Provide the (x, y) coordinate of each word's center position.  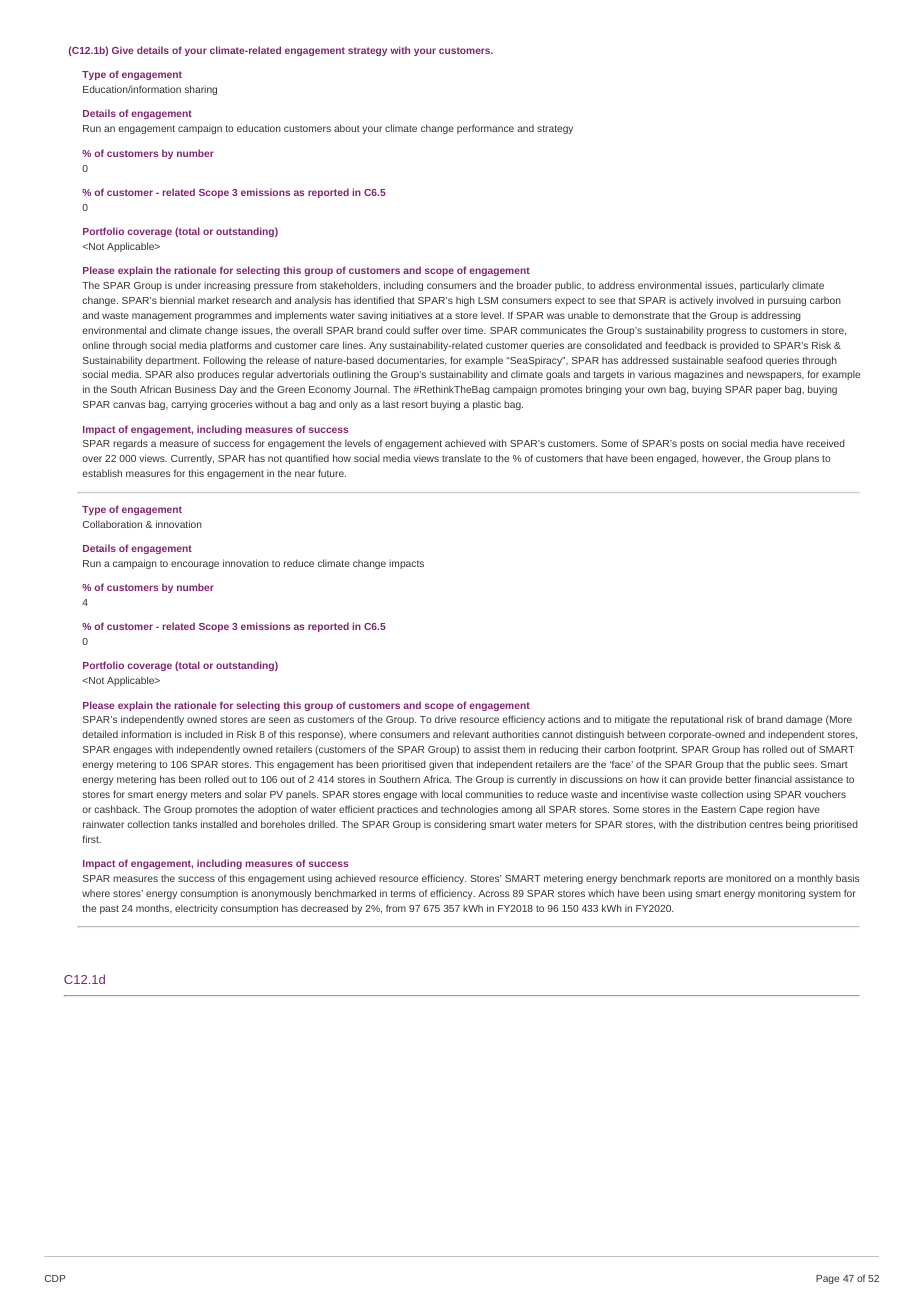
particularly (764, 286)
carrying (189, 405)
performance (485, 129)
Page (827, 1279)
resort (415, 404)
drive (445, 719)
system (825, 894)
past (109, 909)
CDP (55, 1278)
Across (493, 893)
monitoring (781, 894)
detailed (100, 734)
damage (804, 720)
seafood (745, 360)
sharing (201, 90)
